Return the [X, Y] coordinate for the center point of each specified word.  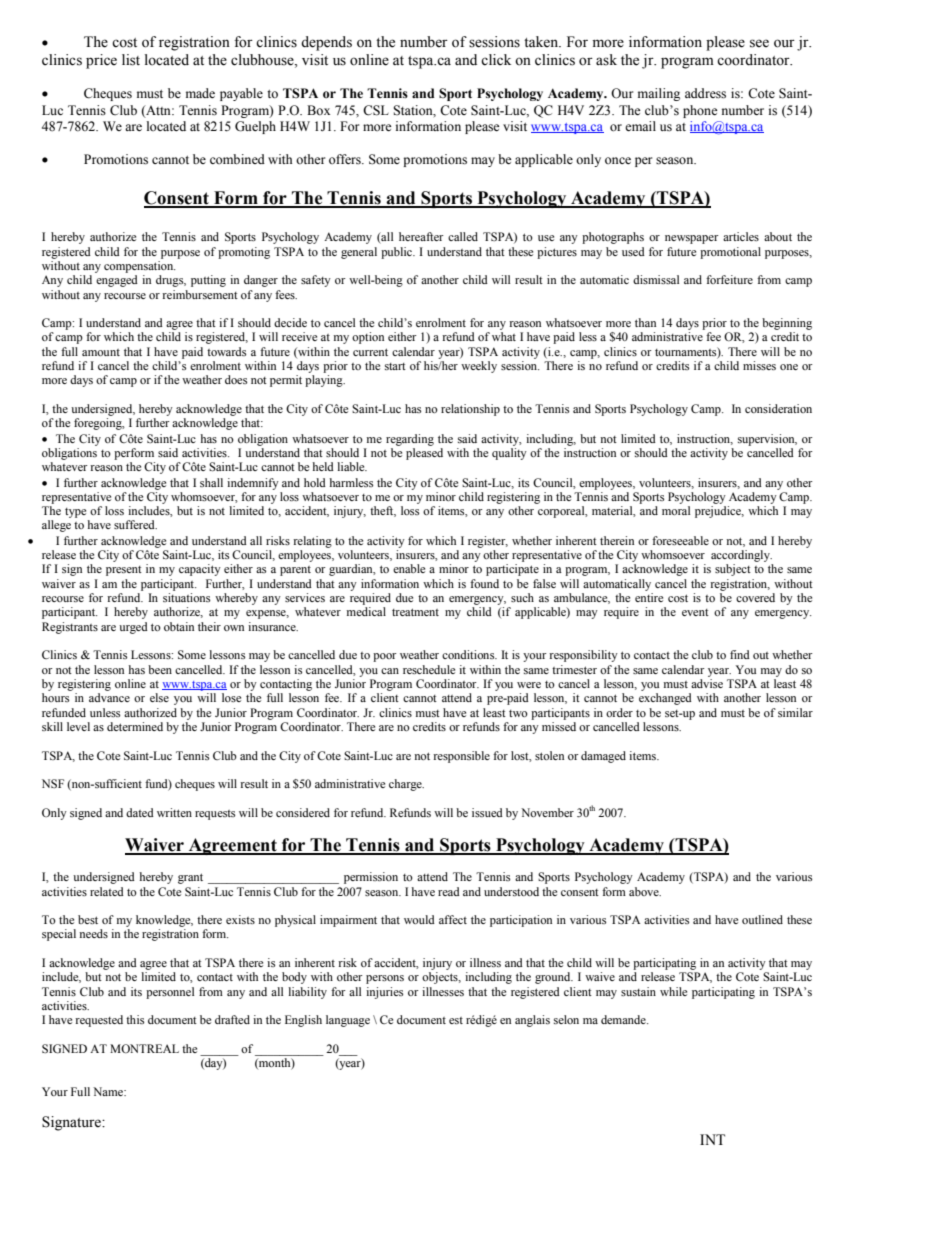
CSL [376, 110]
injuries [384, 993]
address [705, 93]
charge [406, 785]
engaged [117, 281]
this [135, 1019]
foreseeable [680, 540]
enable [409, 568]
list [131, 60]
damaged [603, 757]
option [368, 338]
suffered [135, 524]
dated [140, 812]
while [673, 991]
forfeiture [729, 279]
